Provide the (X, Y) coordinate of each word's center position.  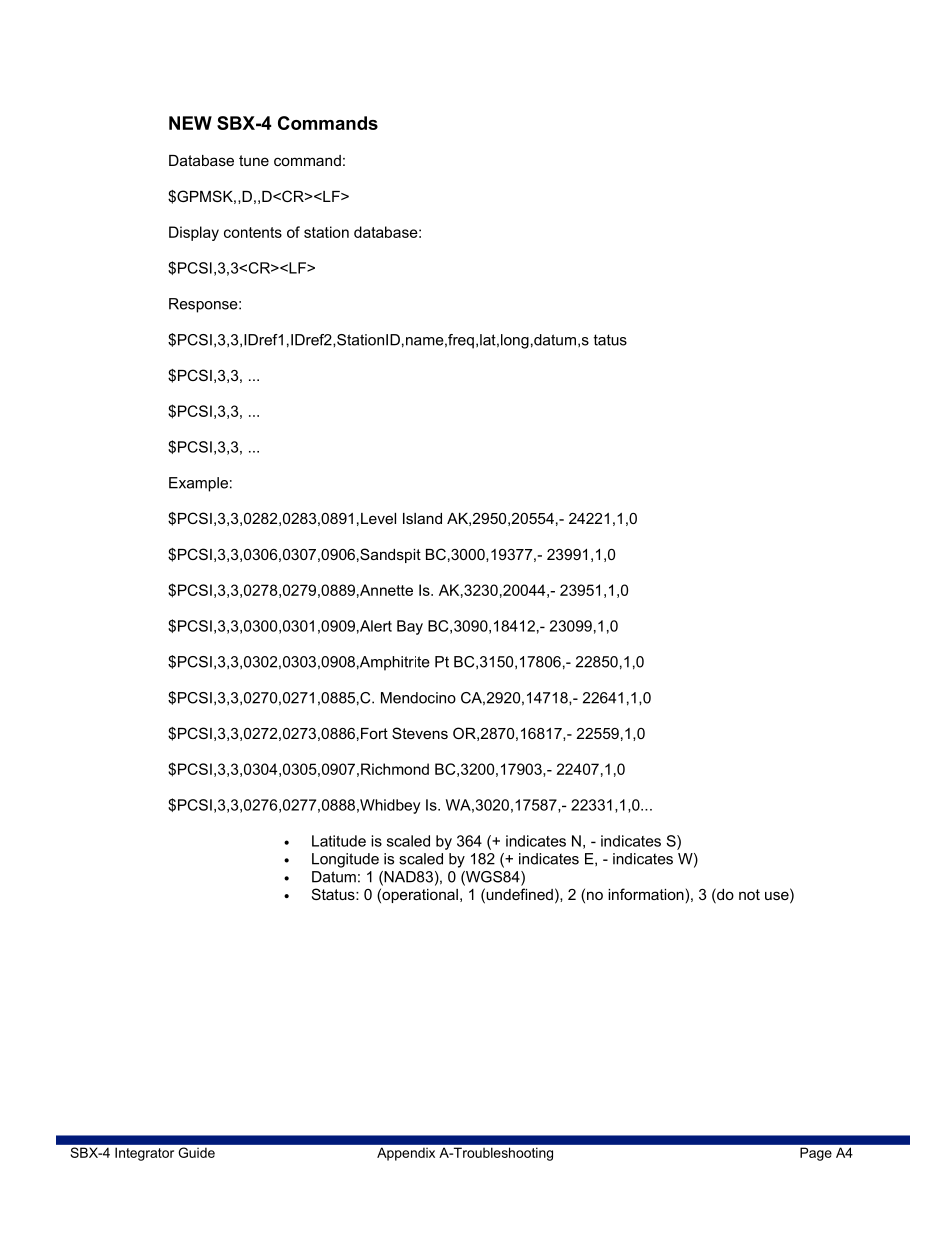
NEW (190, 123)
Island (422, 518)
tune (254, 160)
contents (253, 232)
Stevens (420, 733)
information (646, 894)
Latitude (339, 841)
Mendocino (418, 698)
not (749, 894)
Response (204, 305)
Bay (410, 627)
